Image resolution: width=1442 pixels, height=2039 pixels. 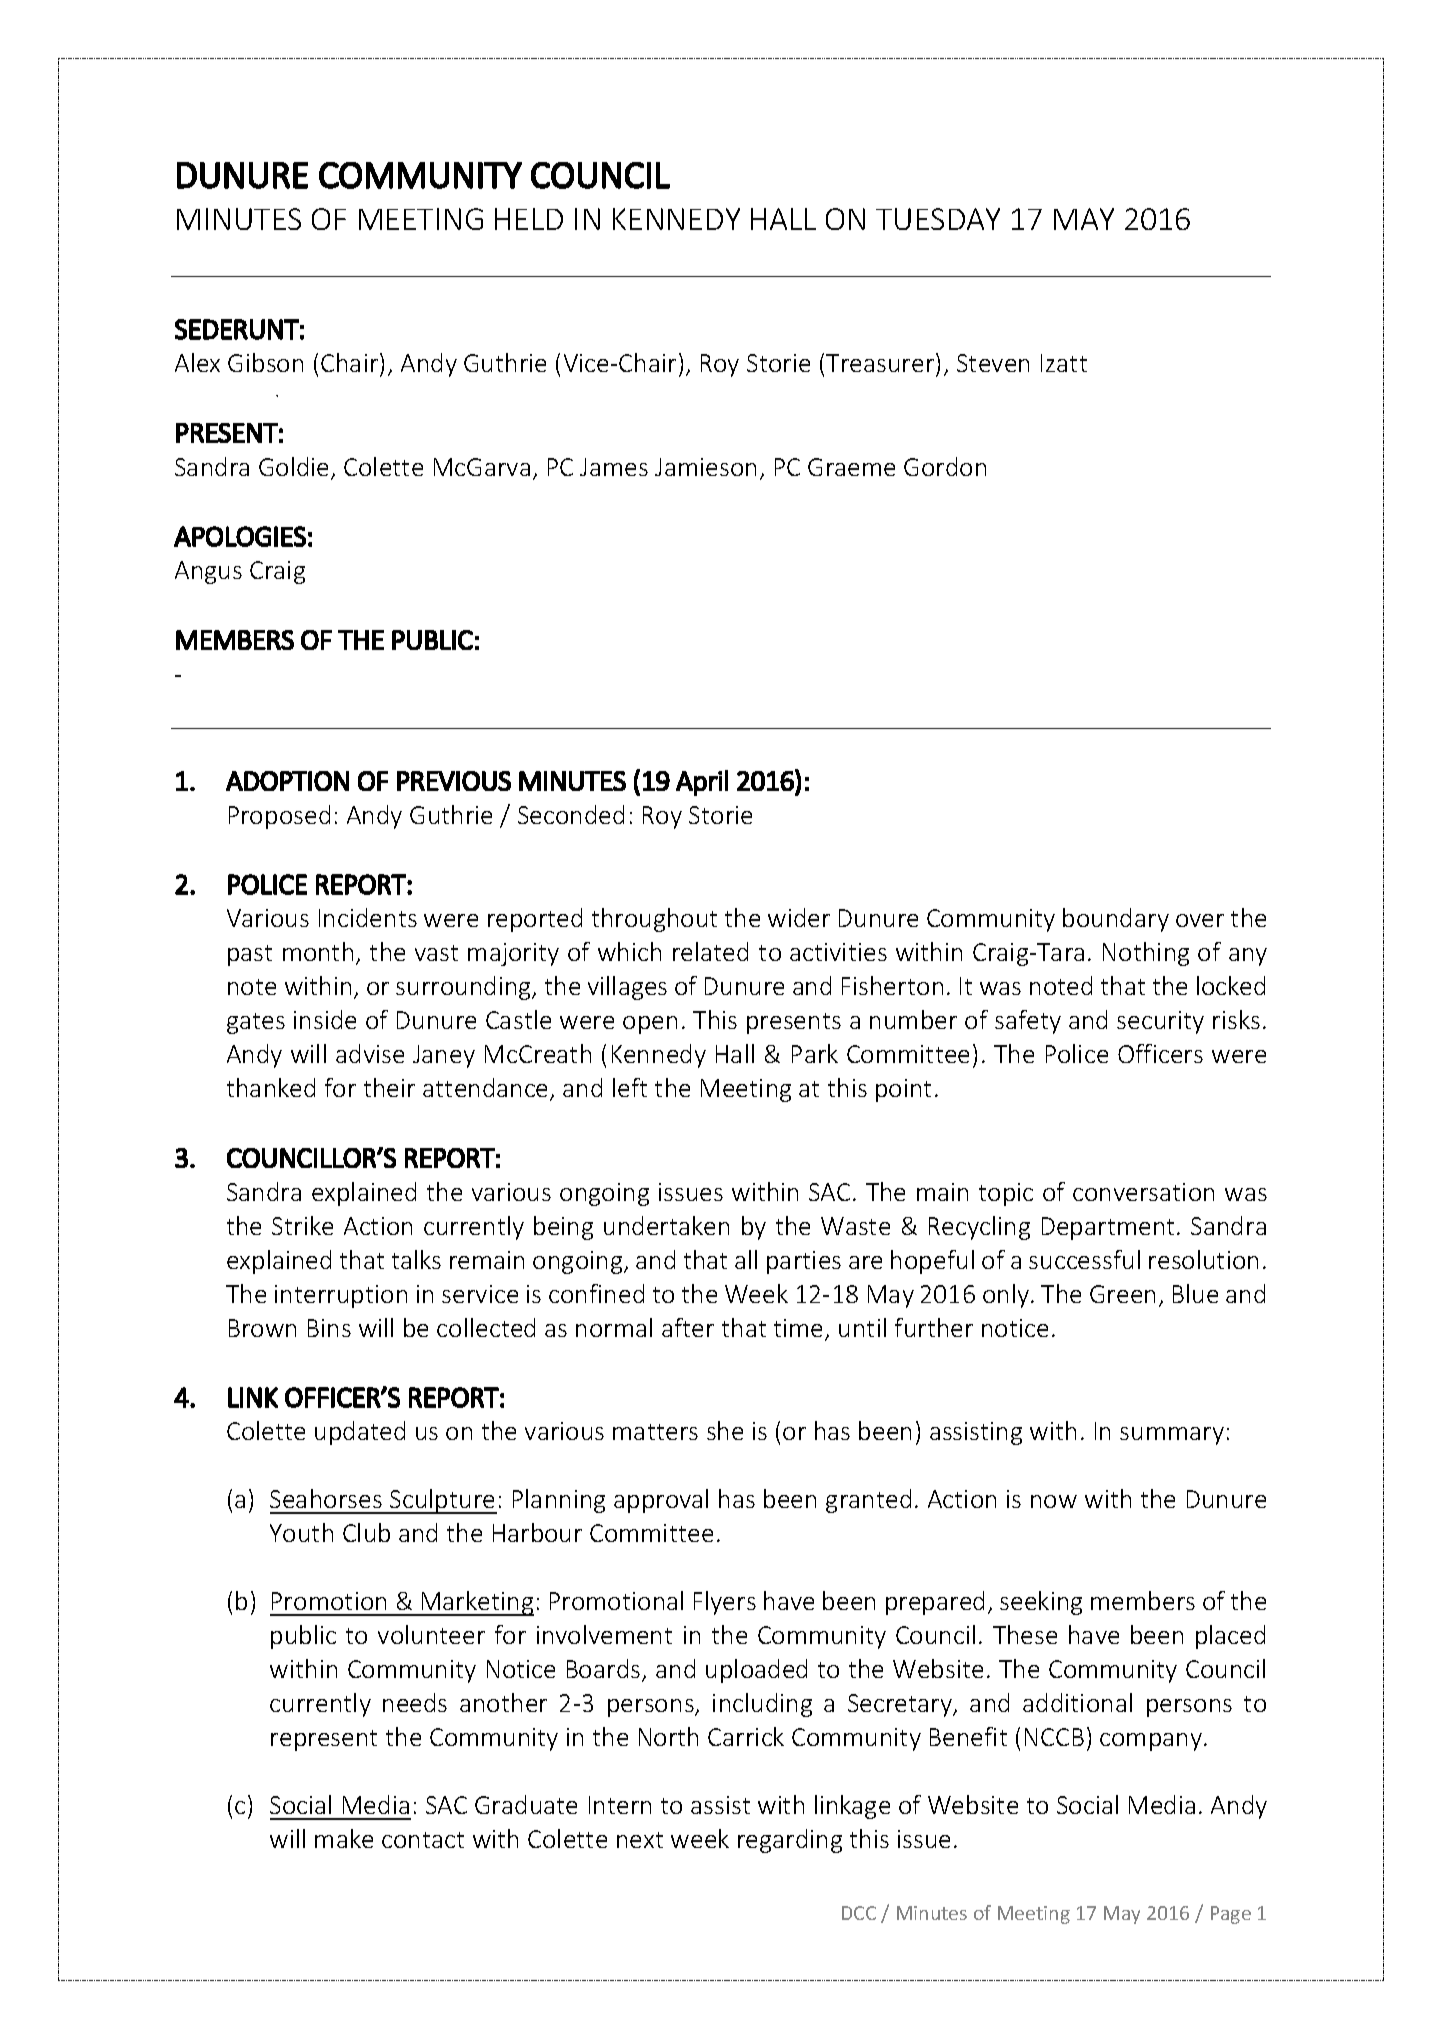 I want to click on Gibson, so click(x=265, y=362).
